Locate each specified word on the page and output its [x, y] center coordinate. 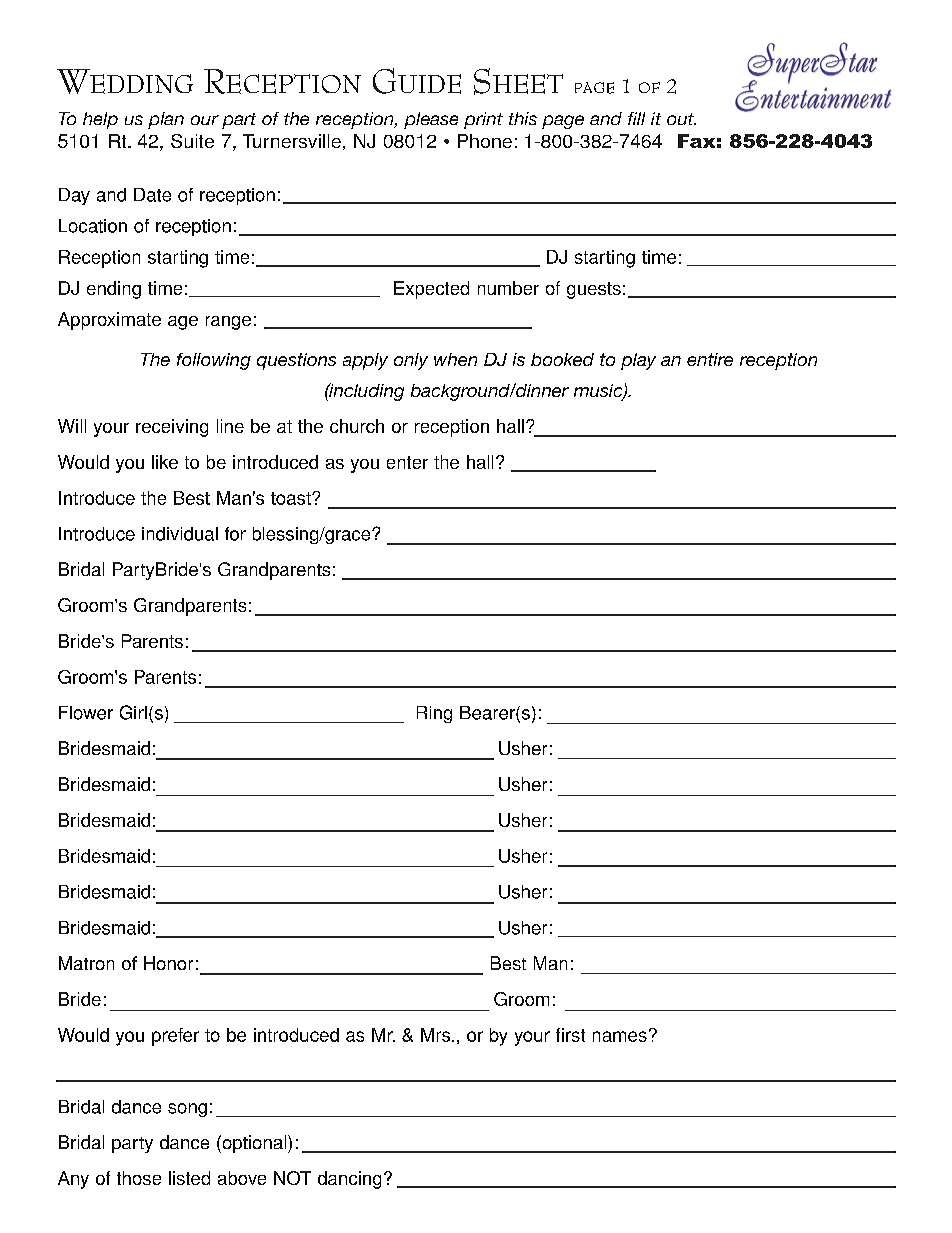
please [431, 120]
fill [636, 118]
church [357, 426]
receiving [172, 428]
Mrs [437, 1035]
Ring [434, 714]
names [620, 1036]
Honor [168, 963]
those [139, 1178]
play [638, 361]
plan [166, 120]
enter [407, 462]
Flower [86, 713]
